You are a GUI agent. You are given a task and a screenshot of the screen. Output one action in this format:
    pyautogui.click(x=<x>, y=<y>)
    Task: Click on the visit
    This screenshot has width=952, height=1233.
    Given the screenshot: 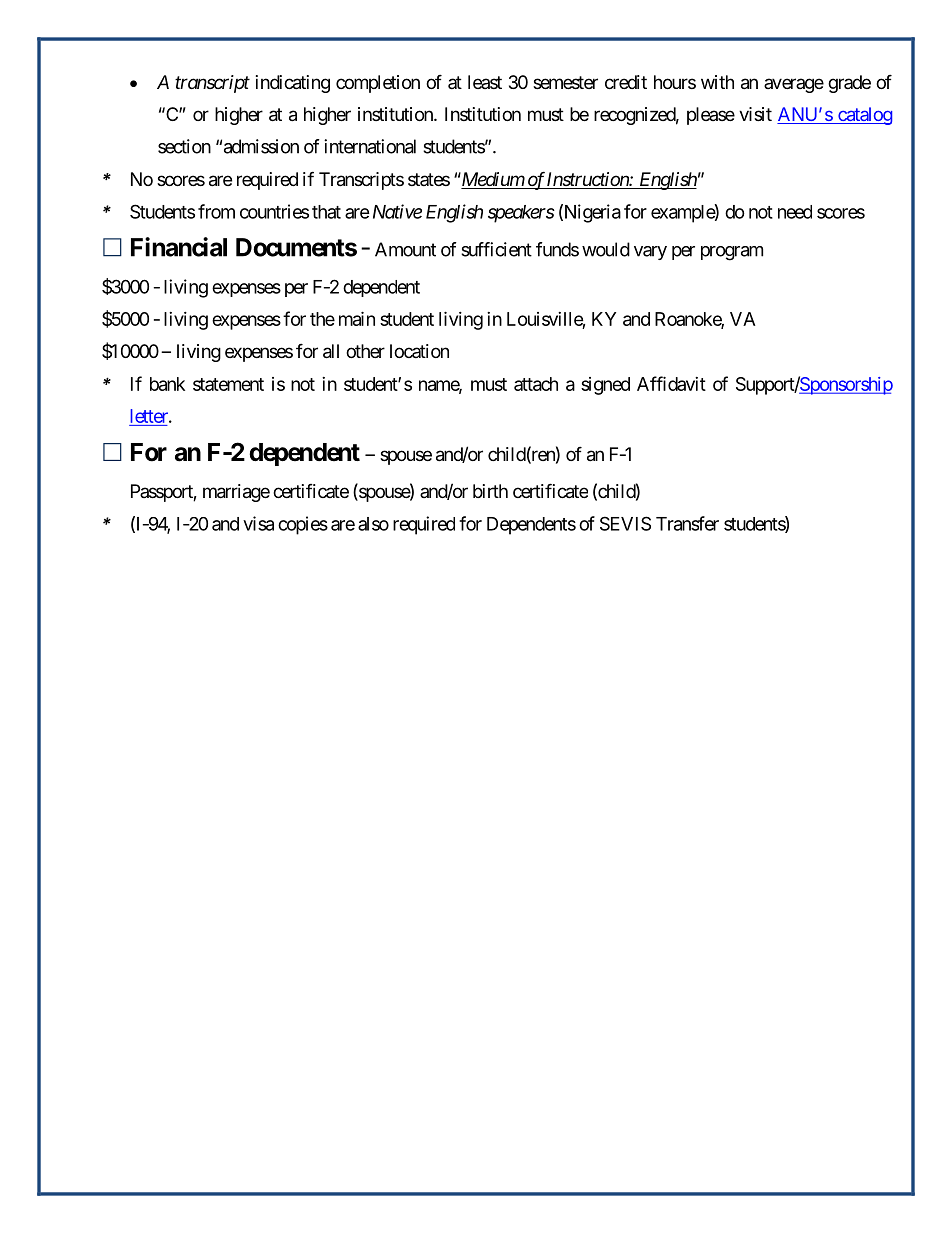 What is the action you would take?
    pyautogui.click(x=755, y=114)
